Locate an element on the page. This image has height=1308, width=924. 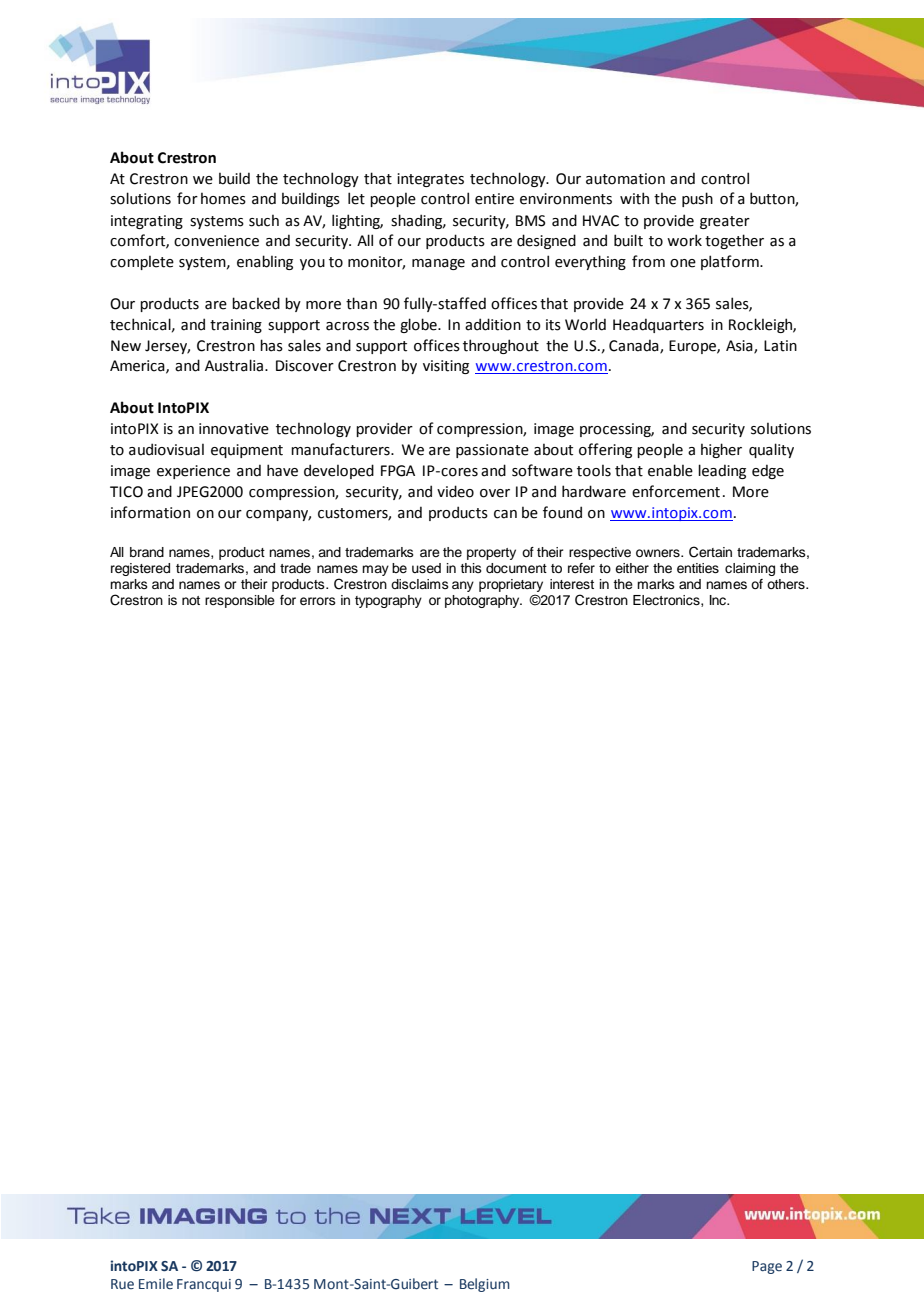
Page is located at coordinates (767, 1267).
